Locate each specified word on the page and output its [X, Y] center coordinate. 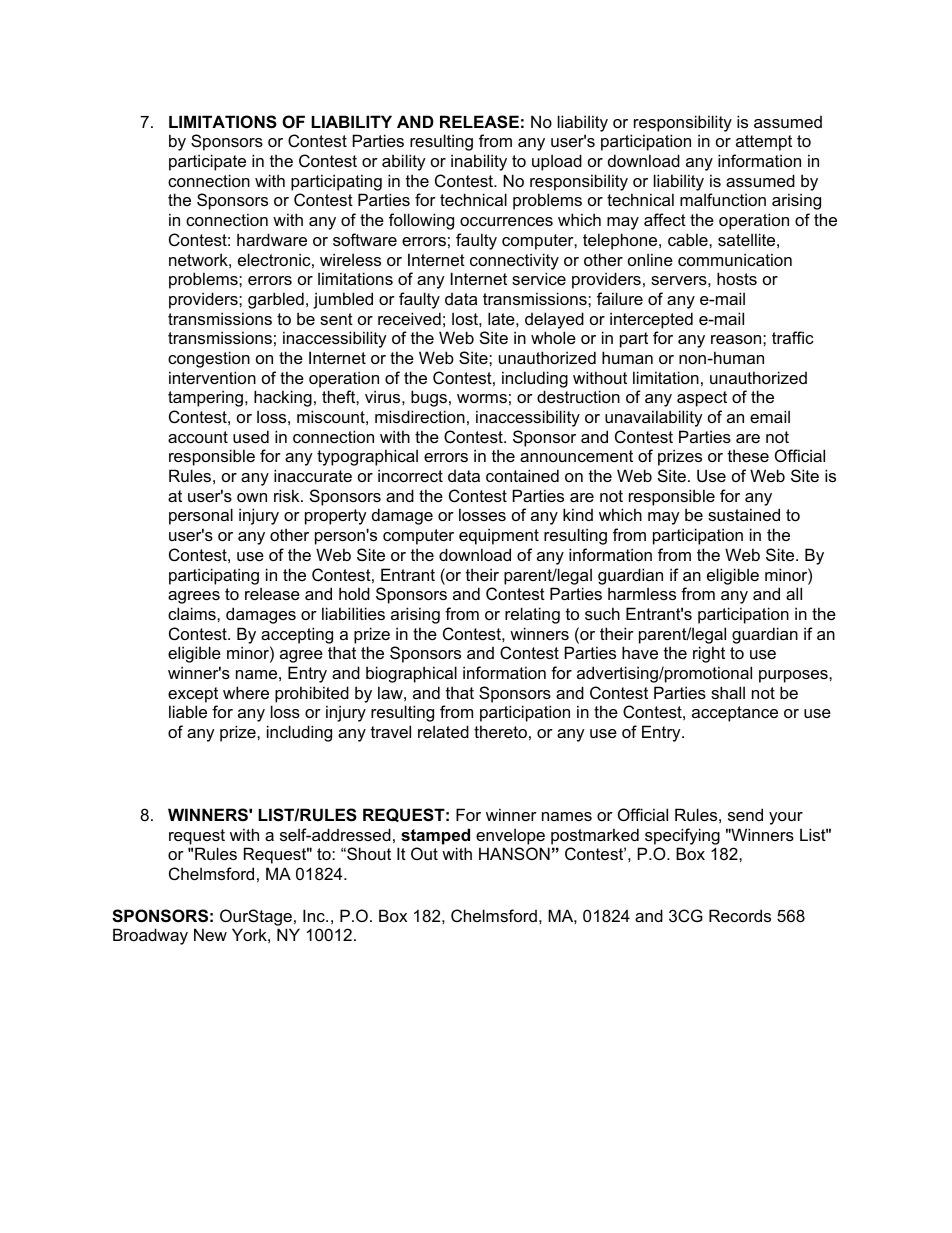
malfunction [723, 199]
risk [288, 495]
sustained [744, 514]
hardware [272, 239]
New [210, 934]
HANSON [514, 853]
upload [557, 162]
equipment [499, 536]
